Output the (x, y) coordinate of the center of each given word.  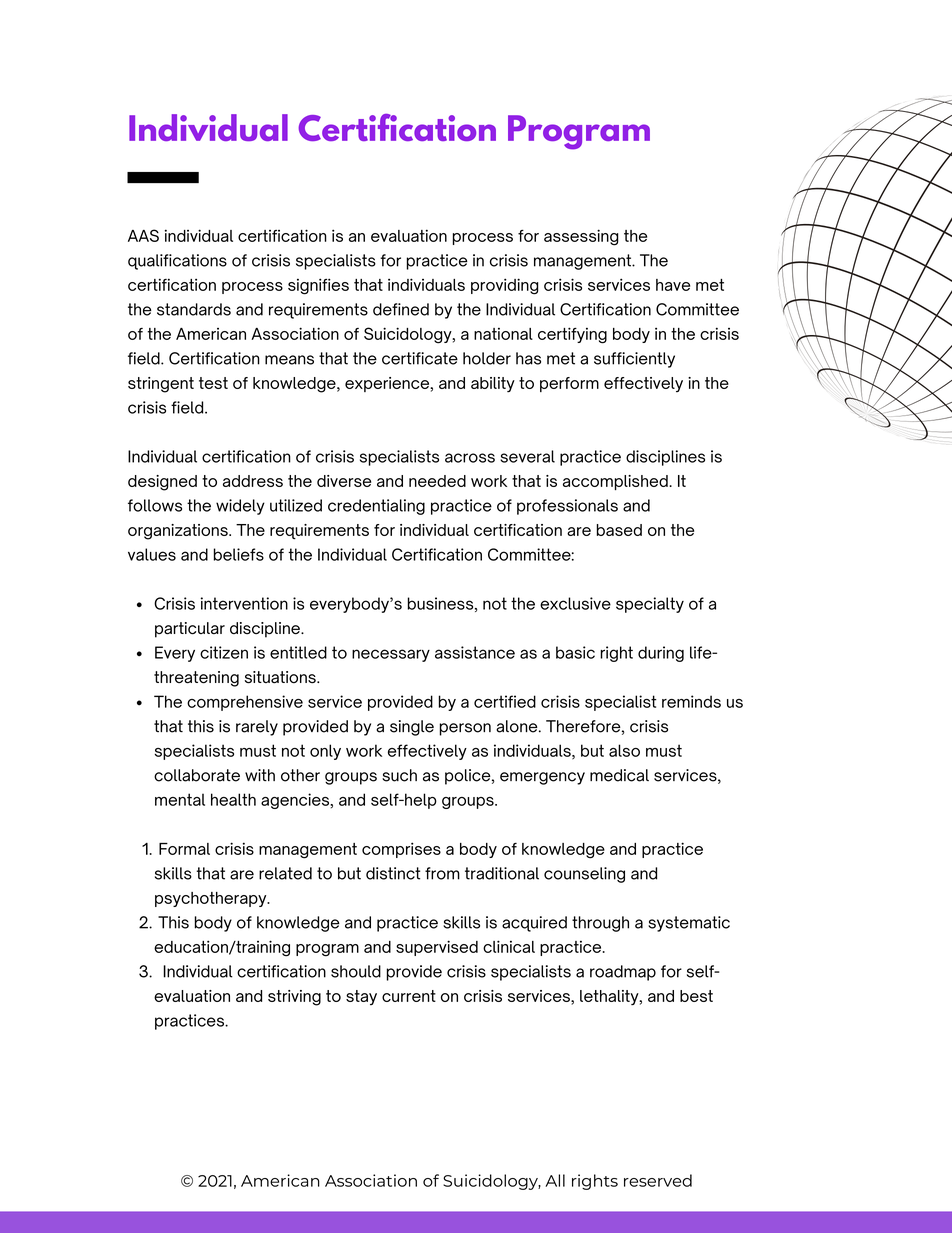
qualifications (177, 262)
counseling (584, 875)
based (619, 530)
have (673, 285)
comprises (401, 850)
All (555, 1180)
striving (294, 998)
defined (401, 309)
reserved (658, 1180)
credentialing (376, 507)
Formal (184, 849)
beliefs (238, 554)
